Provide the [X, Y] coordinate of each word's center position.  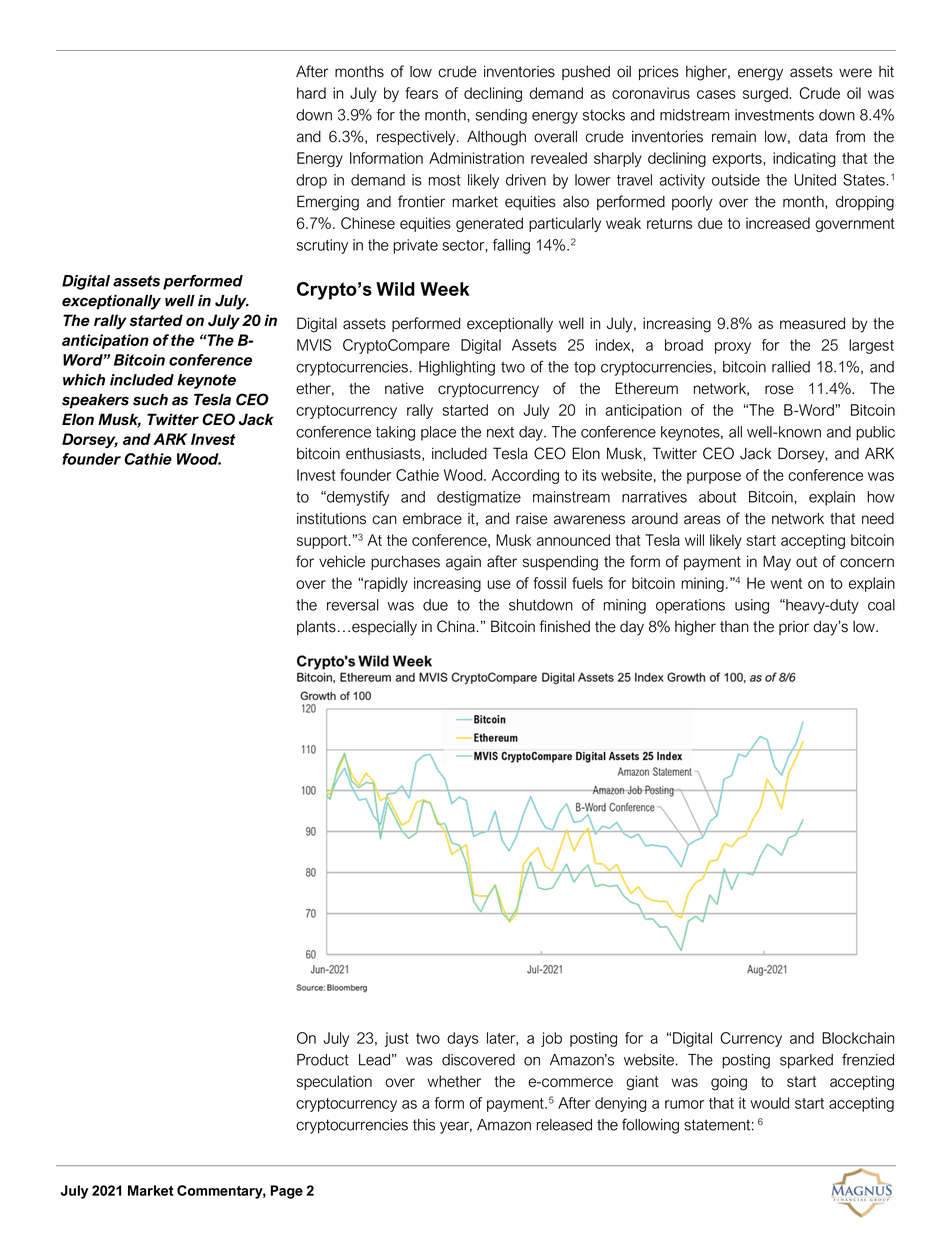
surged [766, 94]
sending [501, 116]
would [769, 1103]
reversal [353, 605]
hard [311, 93]
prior [794, 628]
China [457, 626]
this [424, 1125]
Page [287, 1192]
